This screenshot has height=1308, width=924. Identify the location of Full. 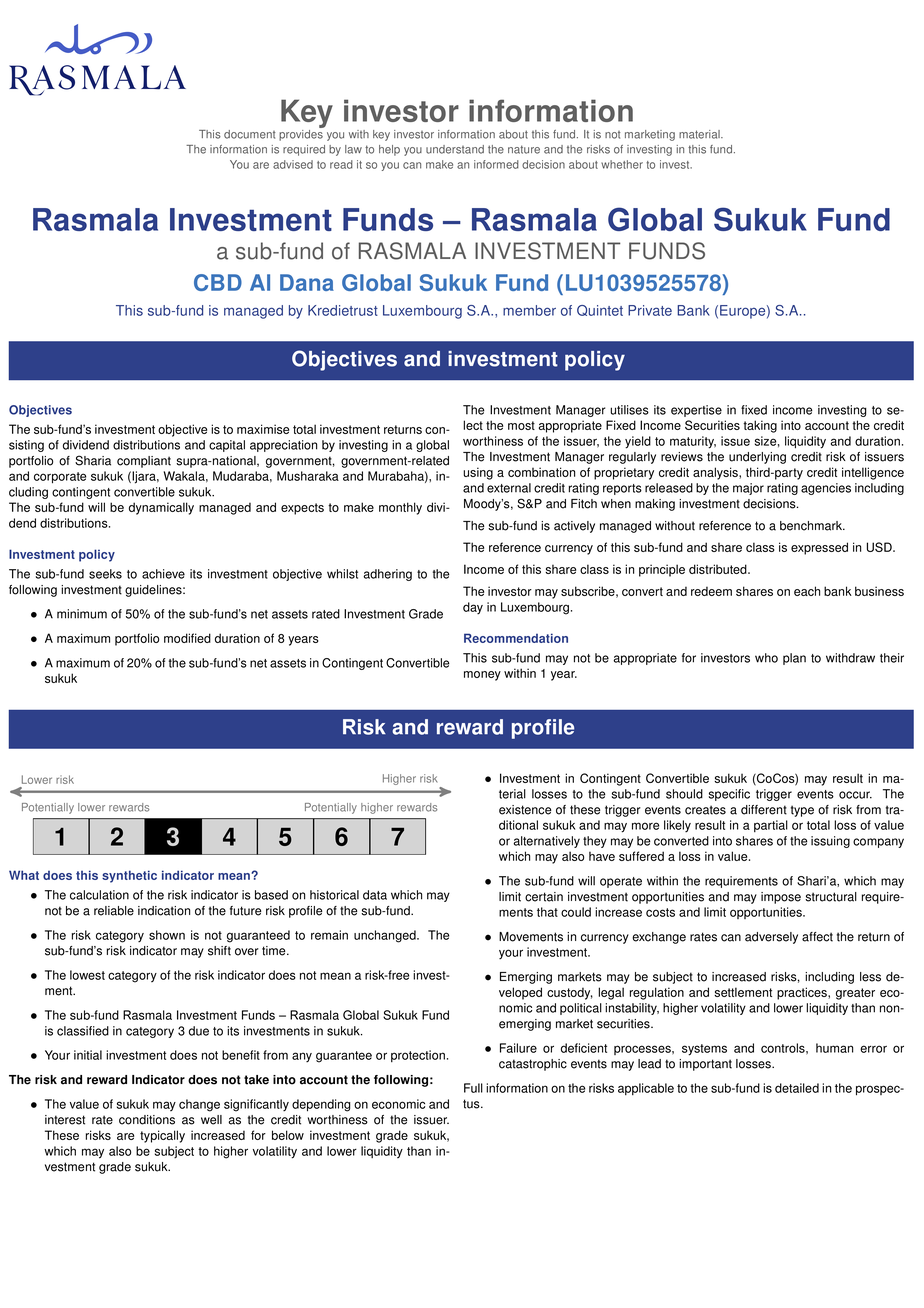
(473, 1088).
